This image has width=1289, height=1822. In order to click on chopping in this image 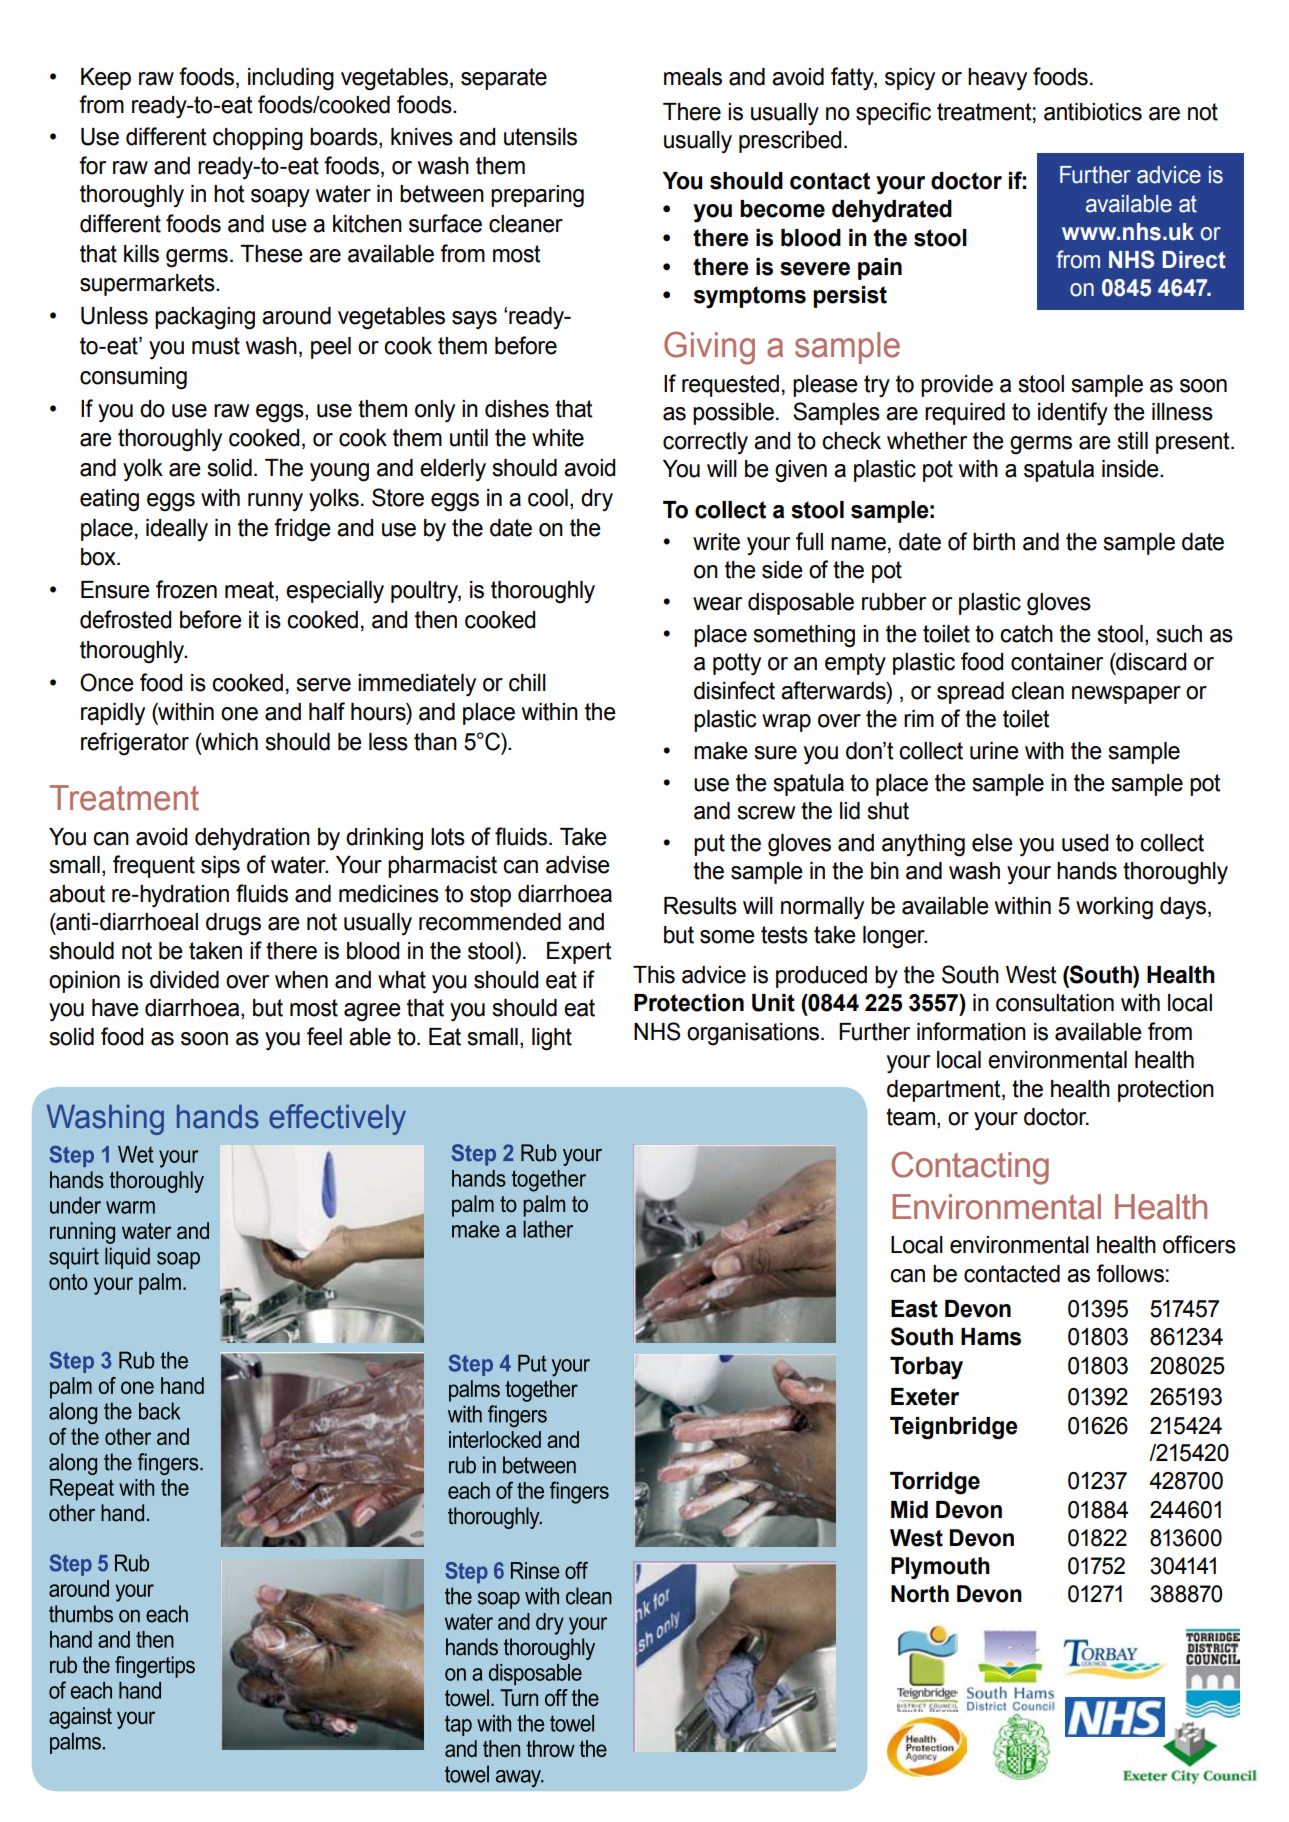, I will do `click(258, 139)`.
